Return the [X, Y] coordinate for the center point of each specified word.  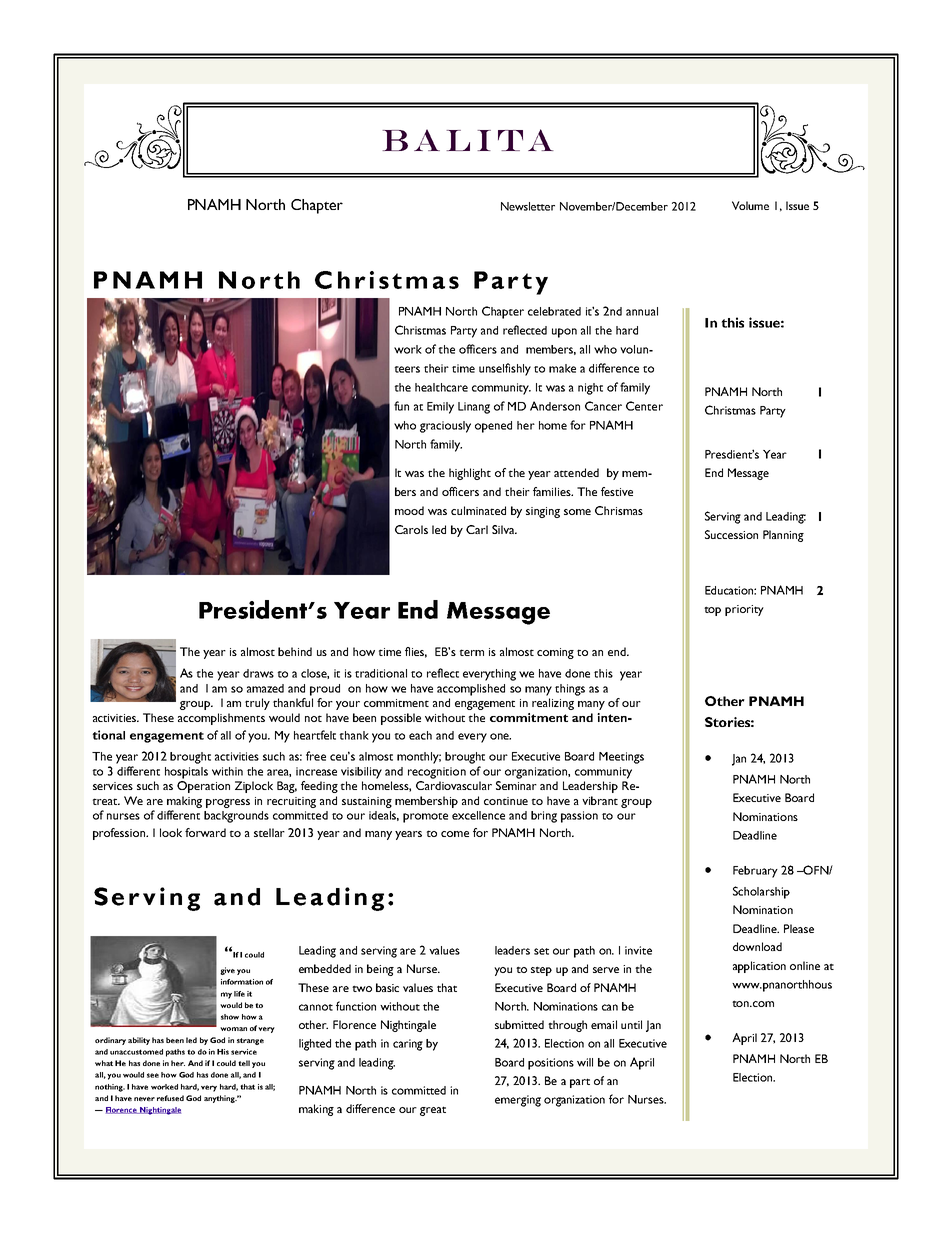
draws [258, 673]
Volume [750, 205]
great [433, 1111]
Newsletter [528, 206]
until [631, 1024]
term [472, 652]
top [712, 611]
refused [170, 1098]
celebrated [554, 311]
